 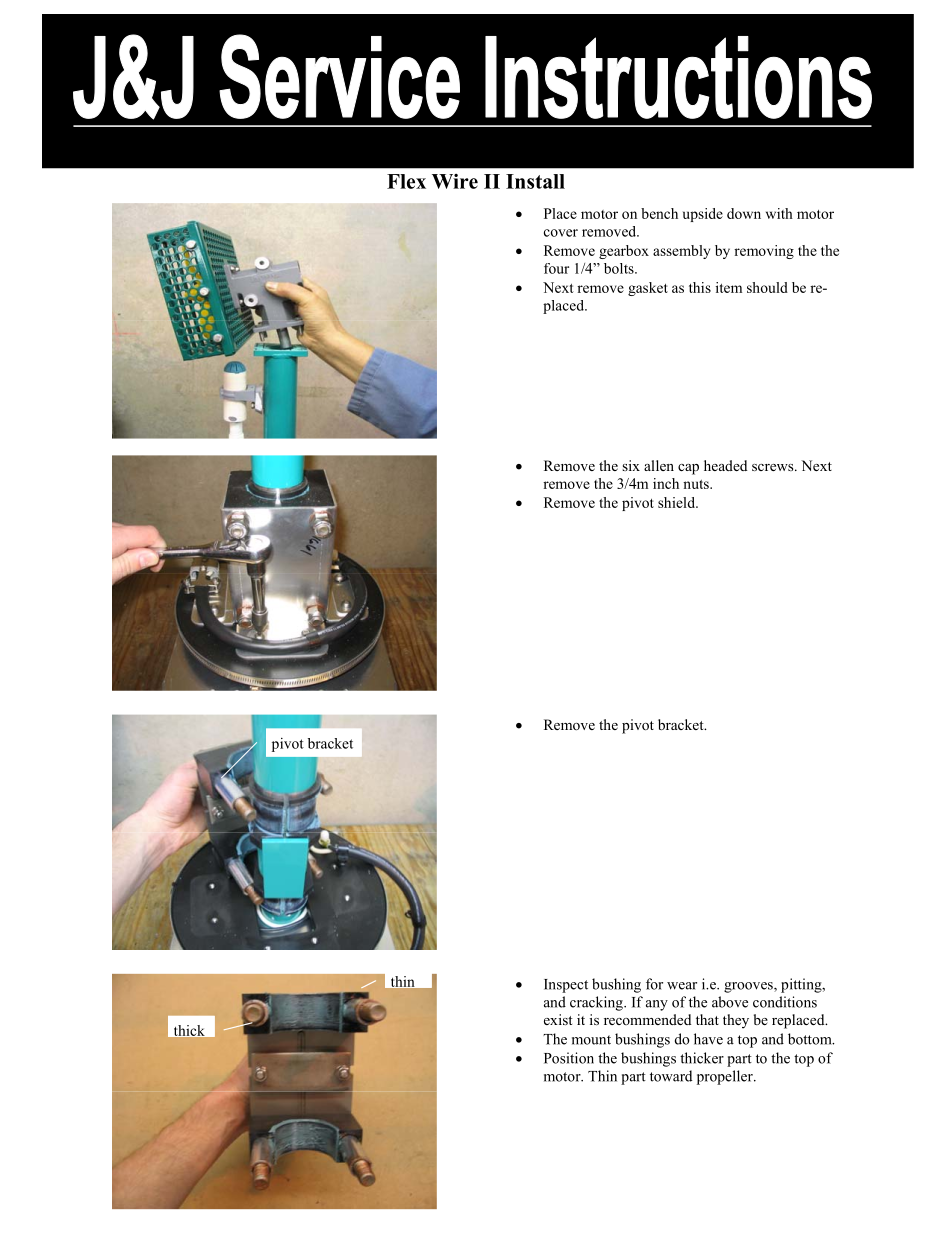 I want to click on nuts, so click(x=697, y=484).
